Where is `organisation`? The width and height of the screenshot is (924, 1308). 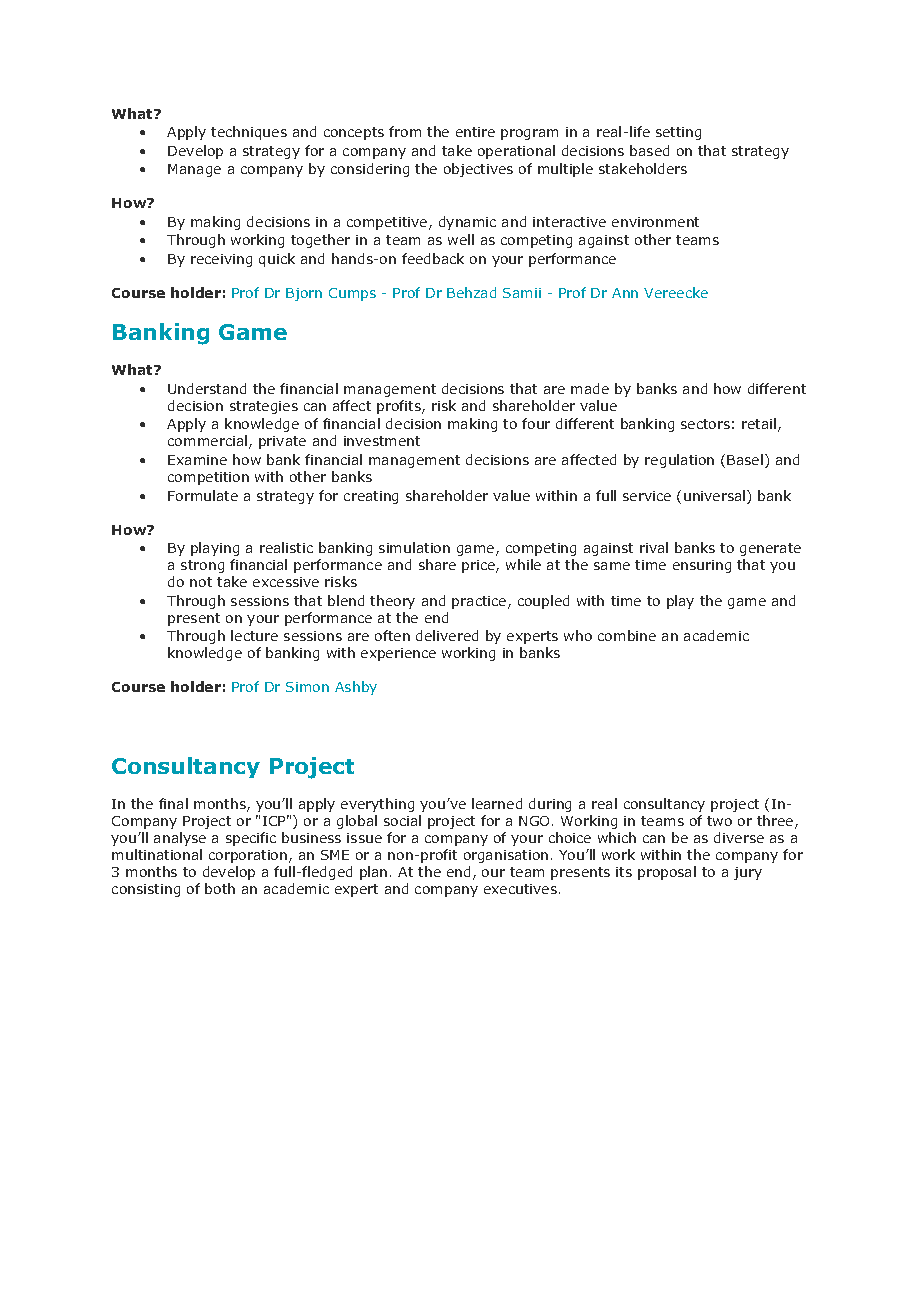 organisation is located at coordinates (506, 856).
